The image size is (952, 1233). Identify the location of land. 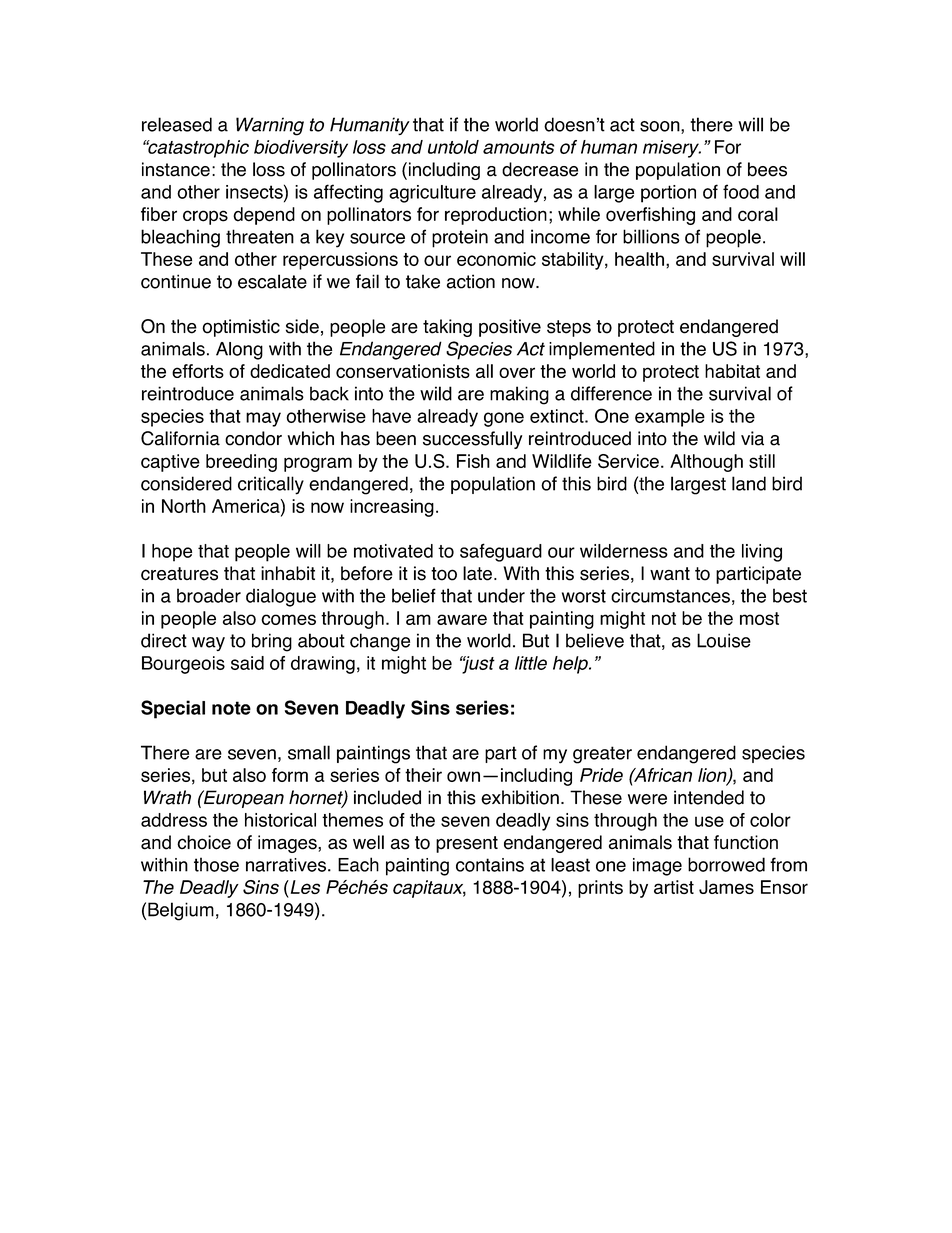
(749, 483).
